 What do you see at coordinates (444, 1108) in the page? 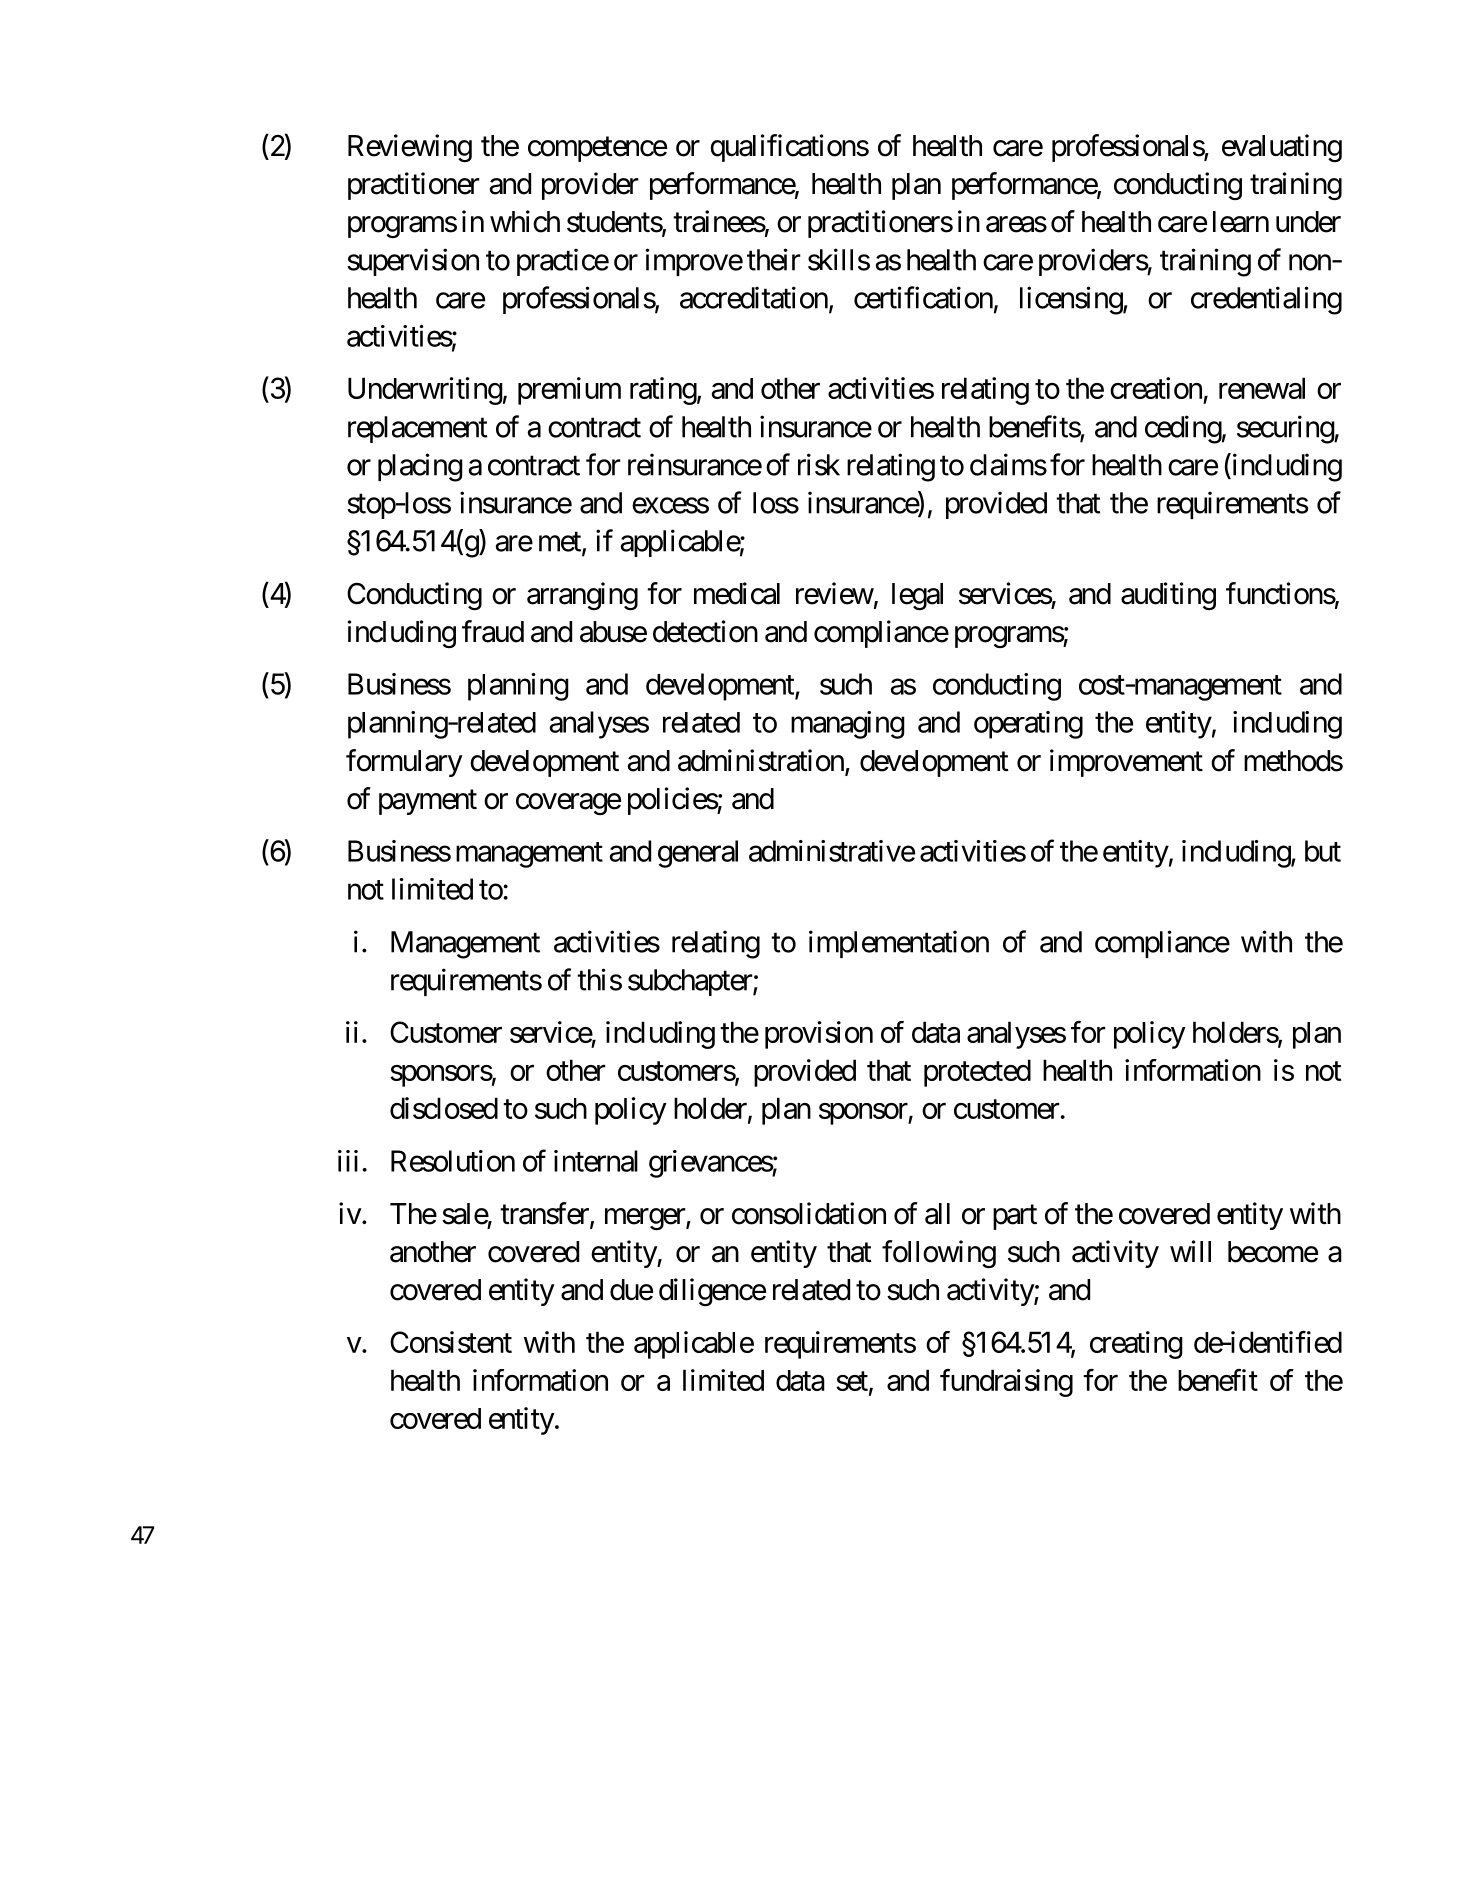
I see `disclosed` at bounding box center [444, 1108].
